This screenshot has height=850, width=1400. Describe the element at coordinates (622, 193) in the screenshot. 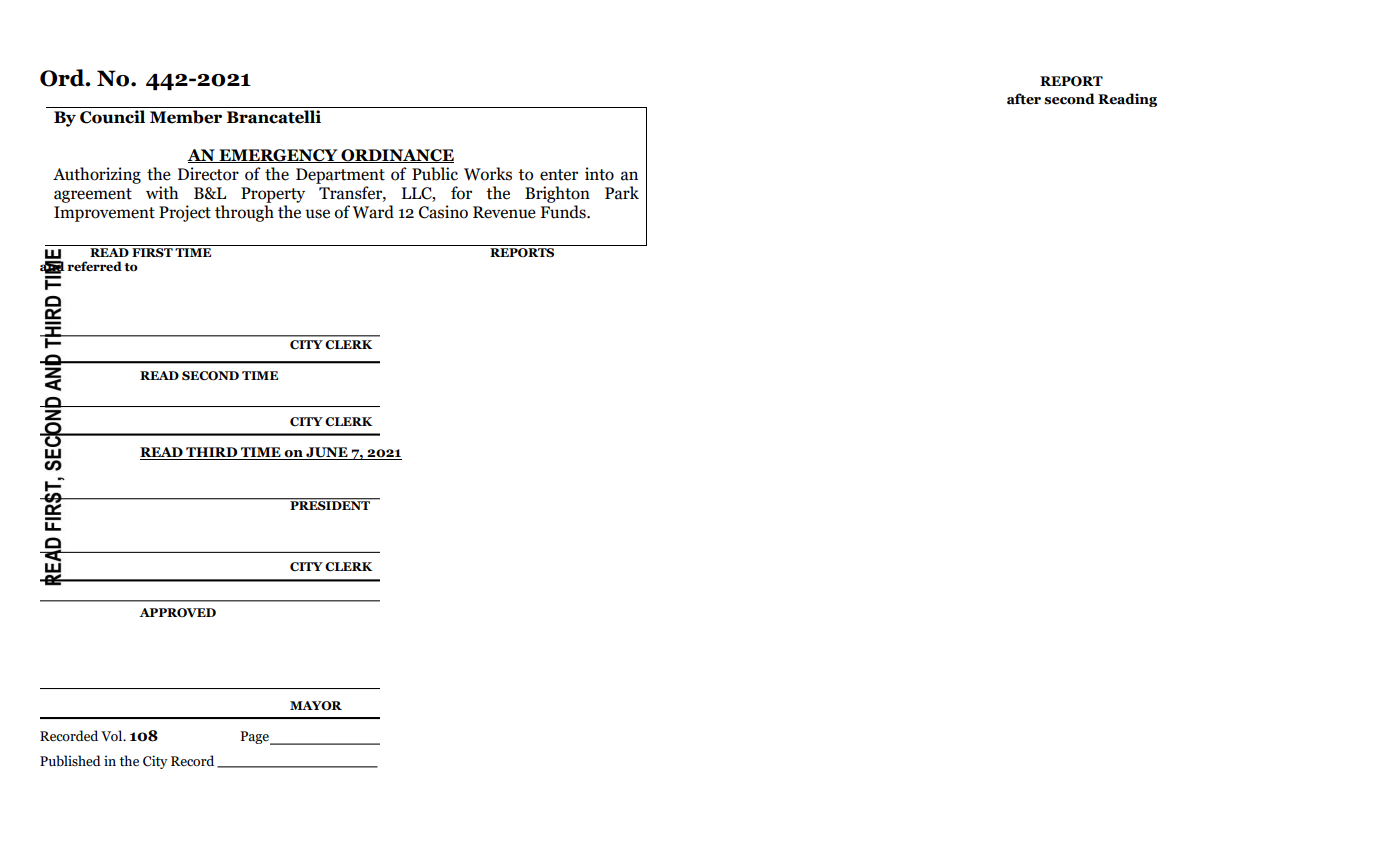

I see `Park` at that location.
